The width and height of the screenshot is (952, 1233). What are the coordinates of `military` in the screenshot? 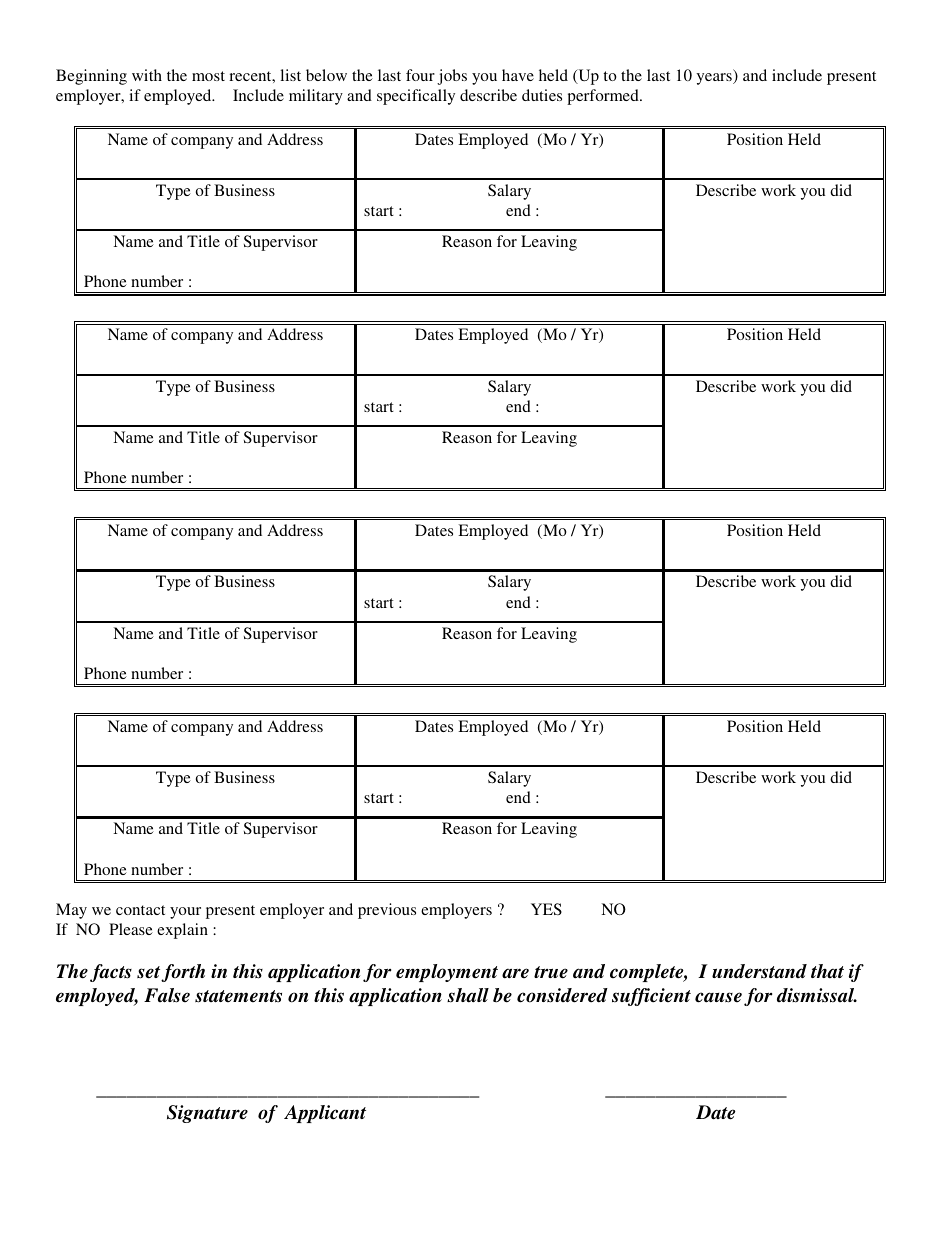 It's located at (316, 97).
